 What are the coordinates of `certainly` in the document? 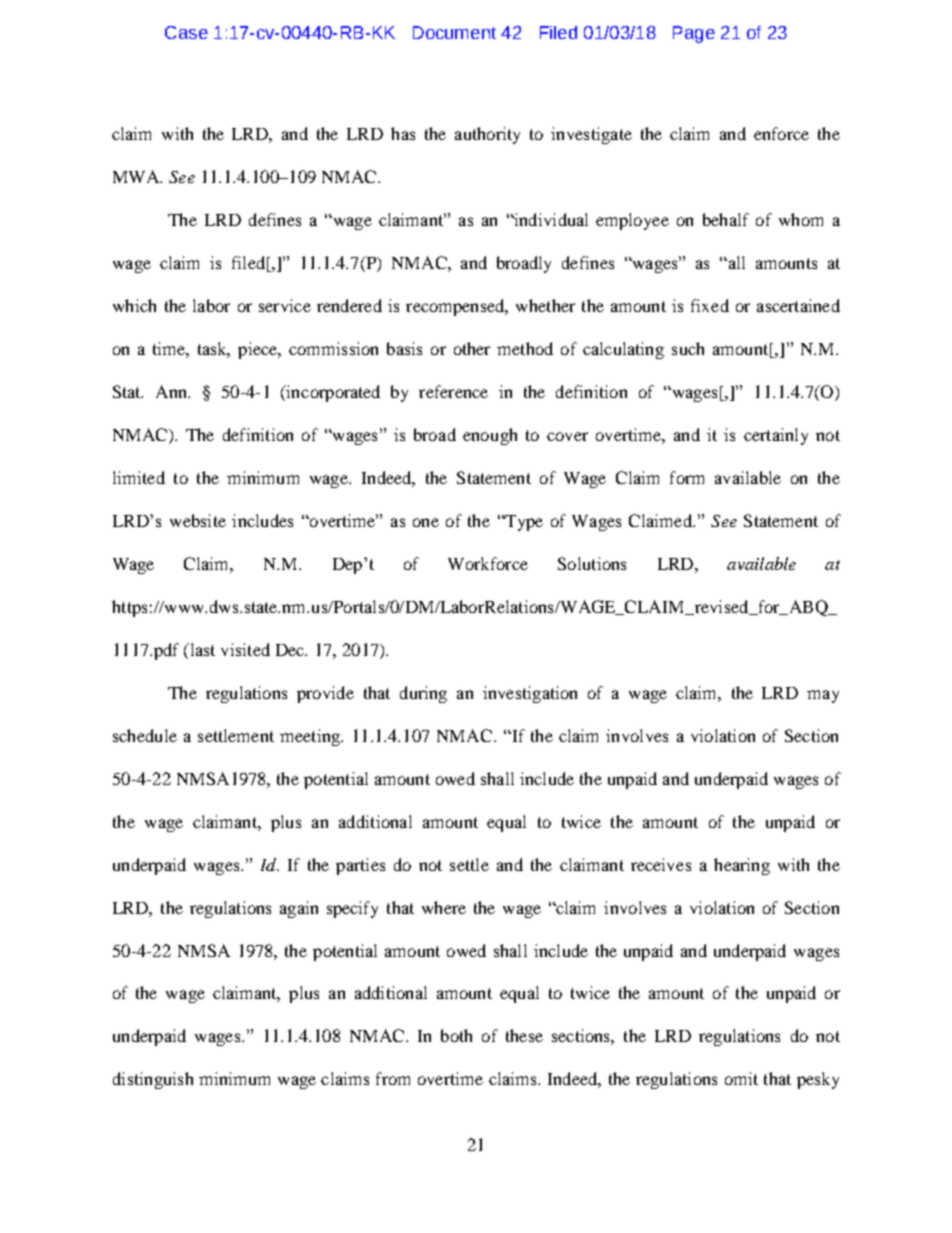 It's located at (776, 436).
